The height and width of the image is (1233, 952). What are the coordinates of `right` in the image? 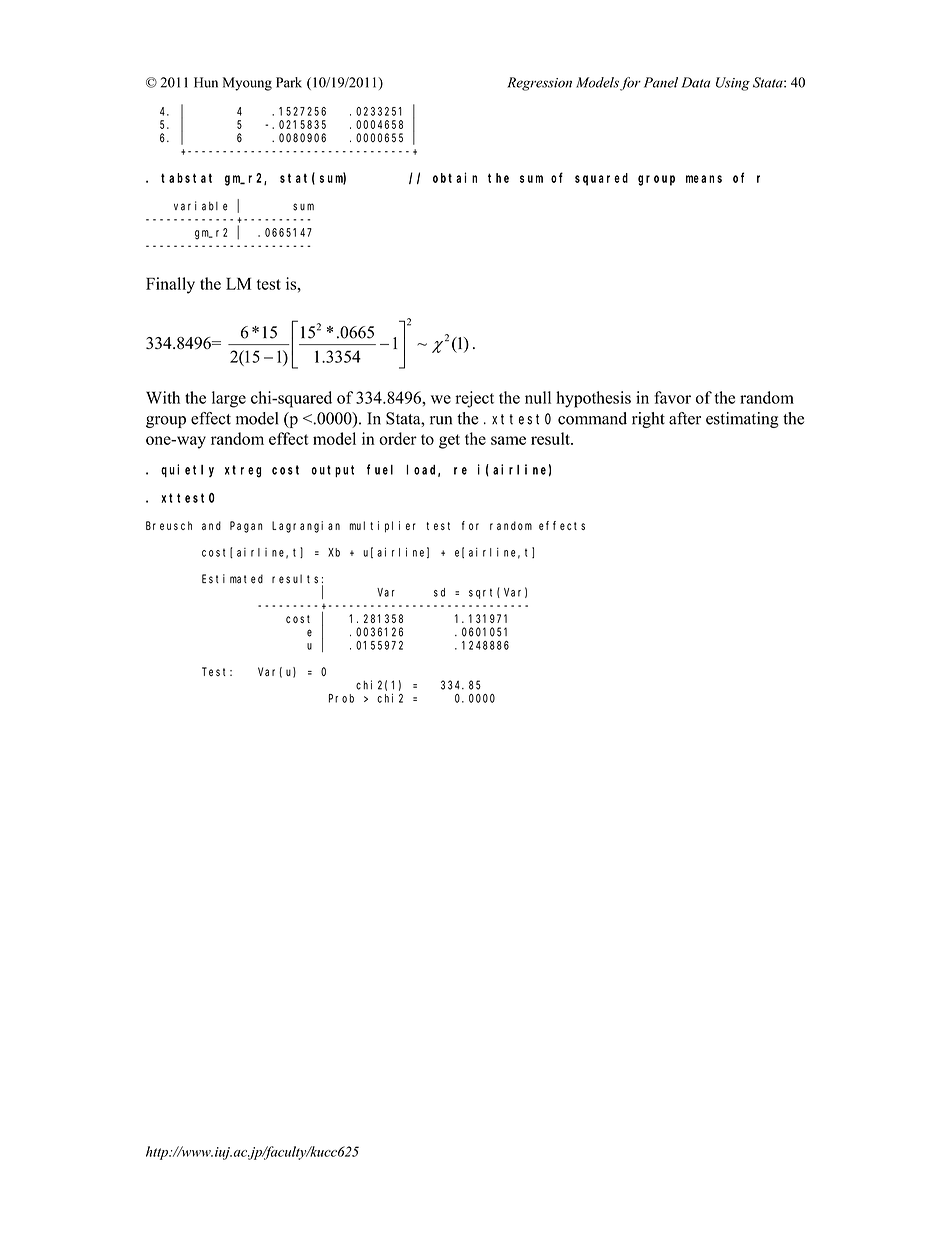 It's located at (648, 420).
